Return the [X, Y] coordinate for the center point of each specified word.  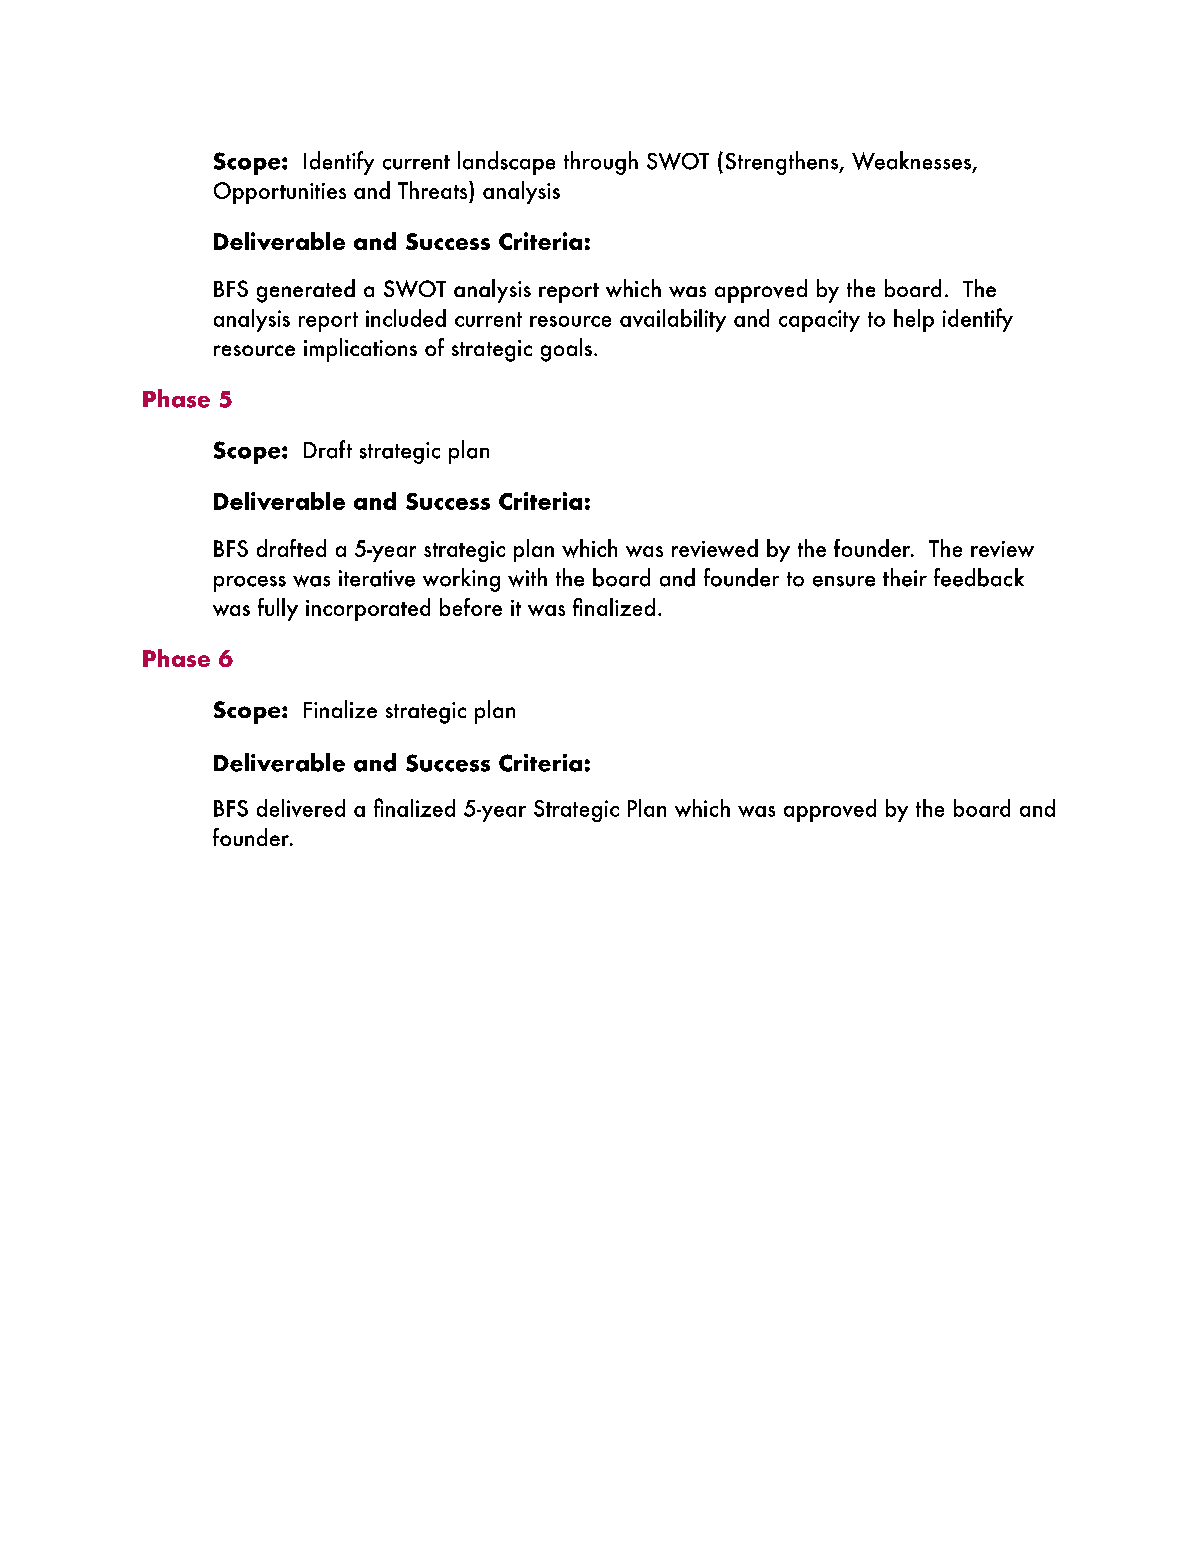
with [527, 577]
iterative [377, 578]
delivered [301, 808]
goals [566, 350]
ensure [844, 581]
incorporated [368, 609]
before [471, 607]
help [914, 320]
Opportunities [280, 193]
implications [360, 350]
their [905, 577]
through [601, 163]
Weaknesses [912, 162]
